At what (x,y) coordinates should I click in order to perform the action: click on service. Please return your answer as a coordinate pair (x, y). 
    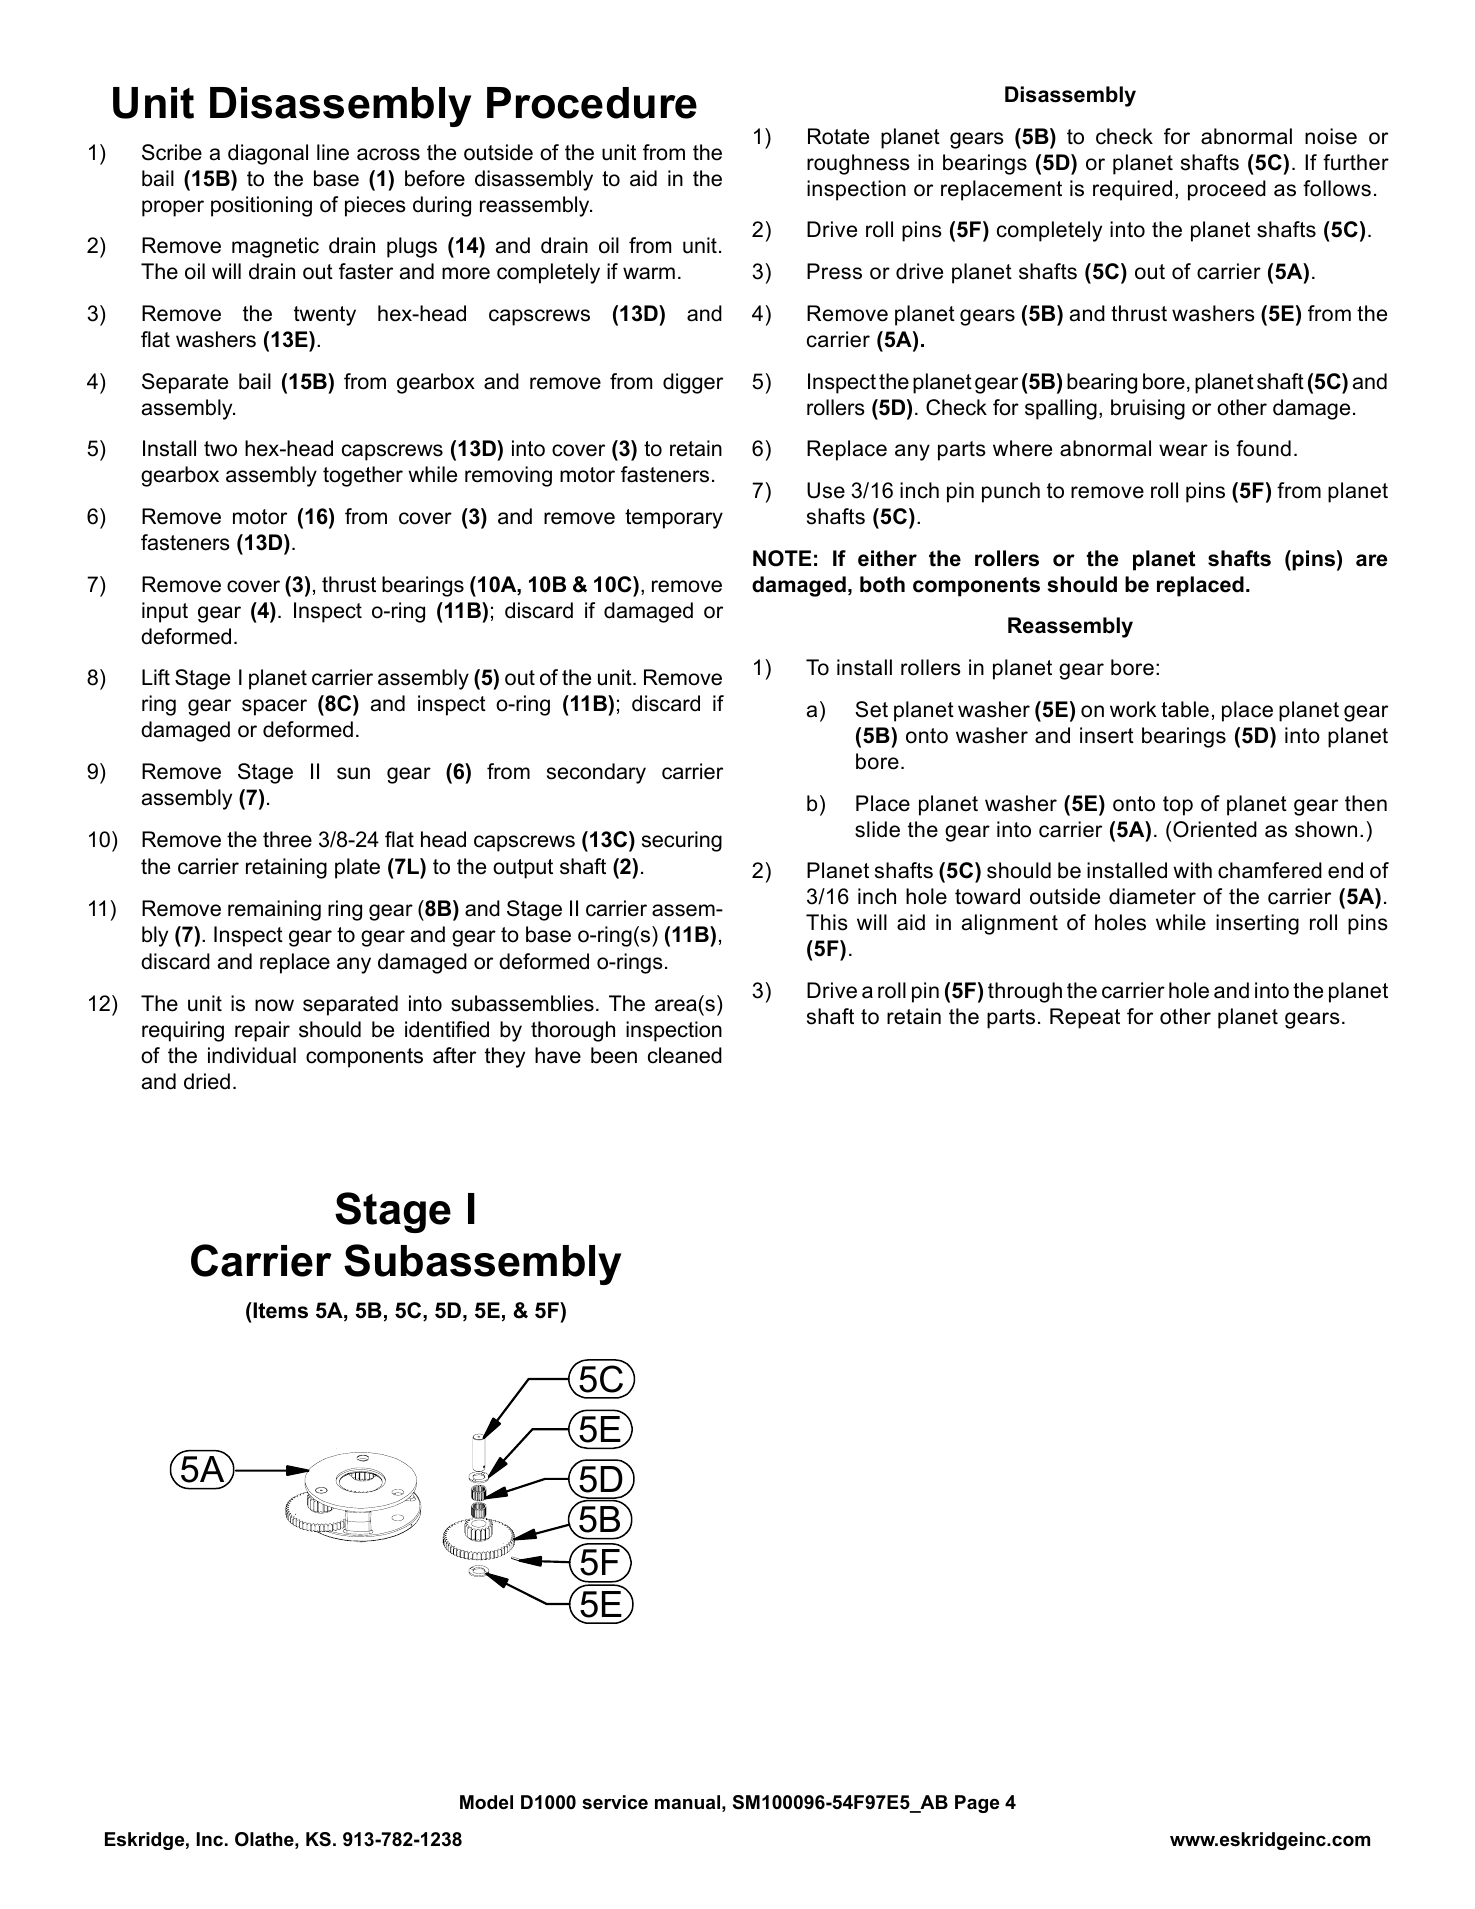
    Looking at the image, I should click on (615, 1802).
